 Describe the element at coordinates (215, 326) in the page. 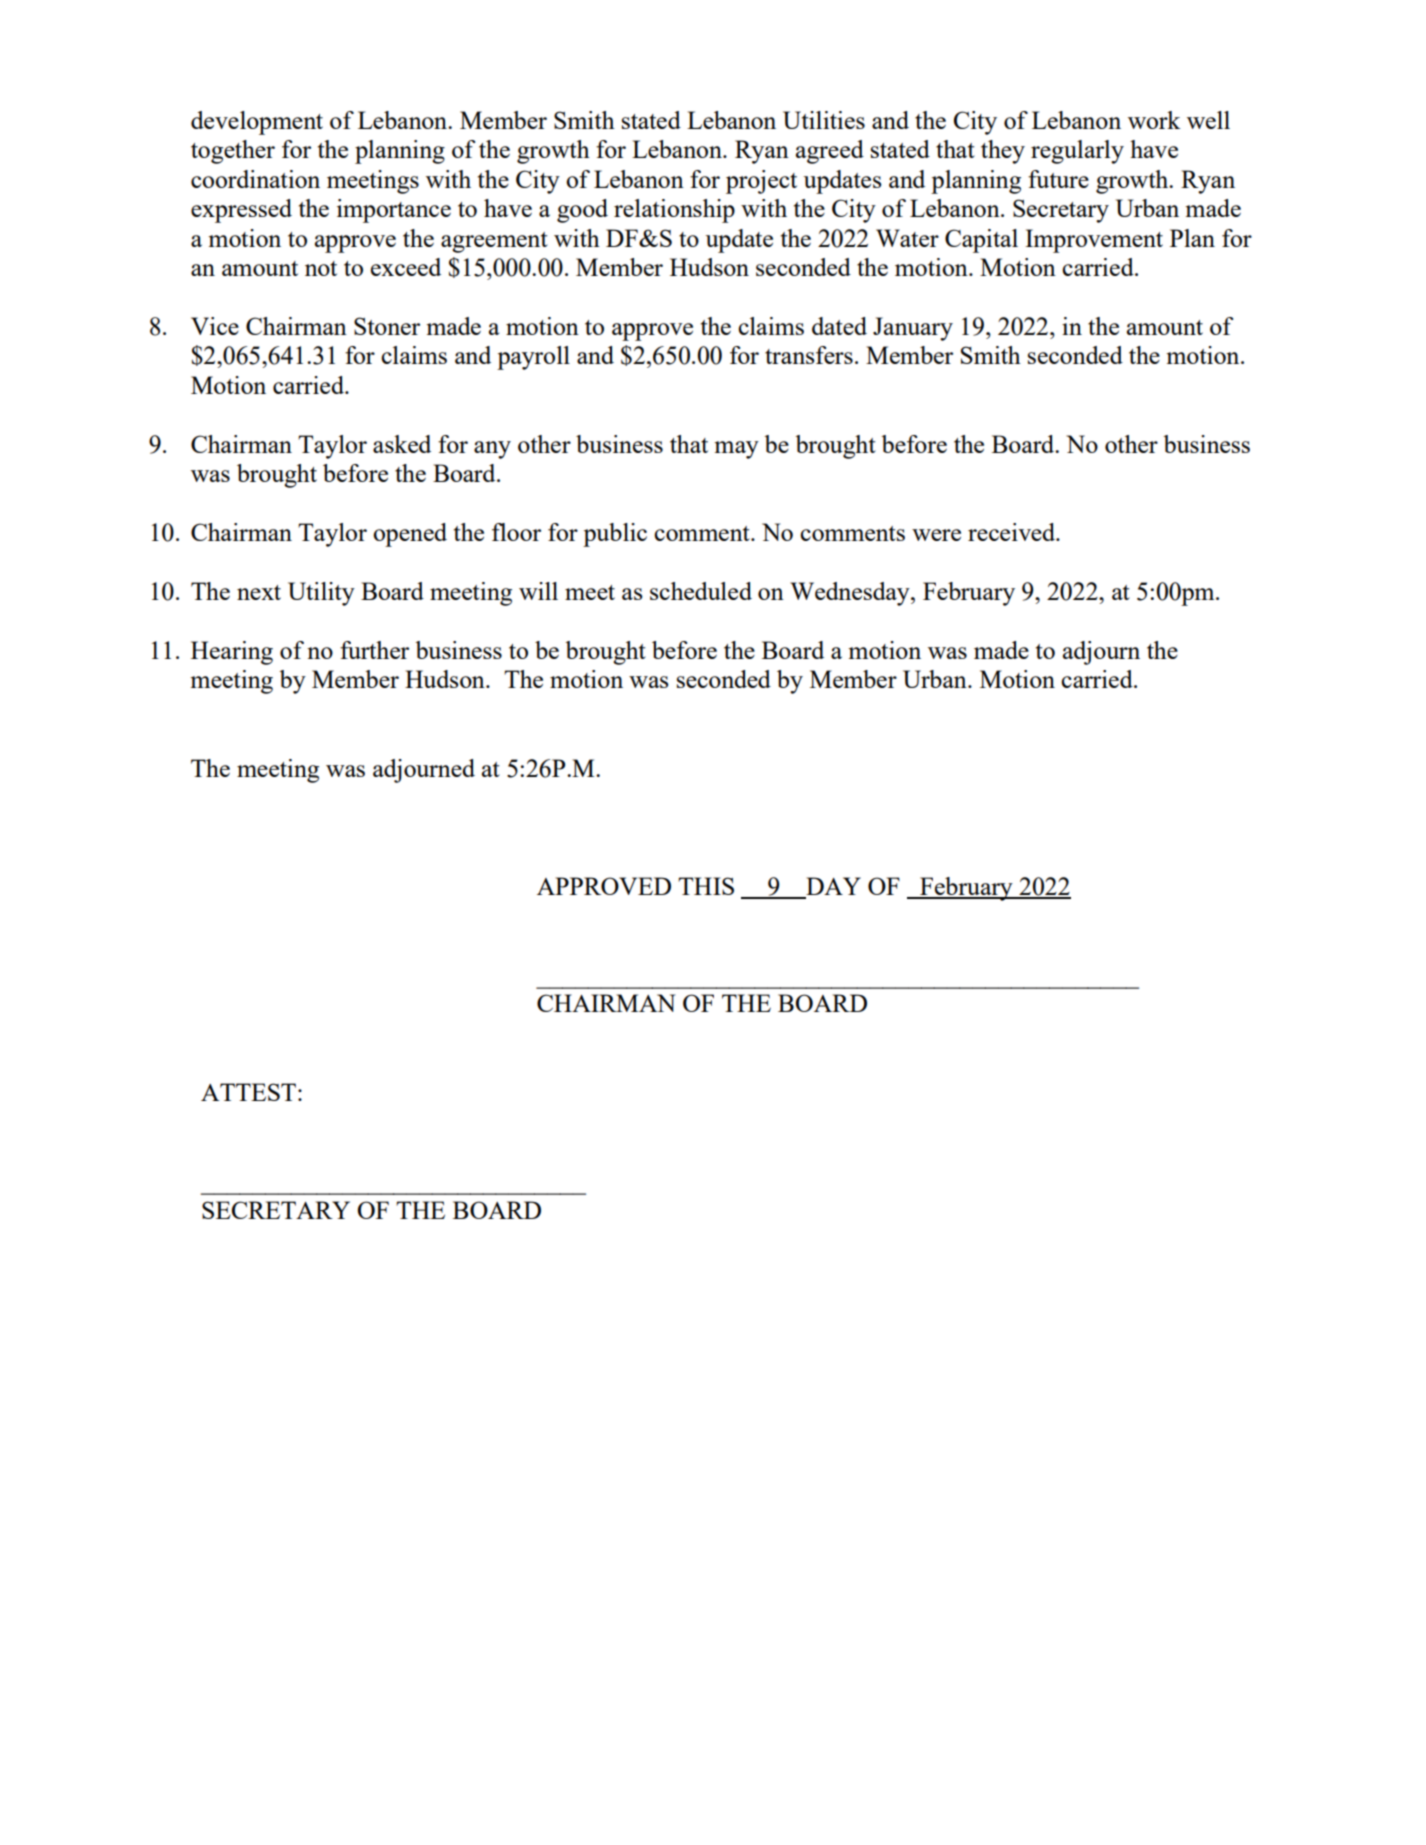

I see `Vice` at that location.
